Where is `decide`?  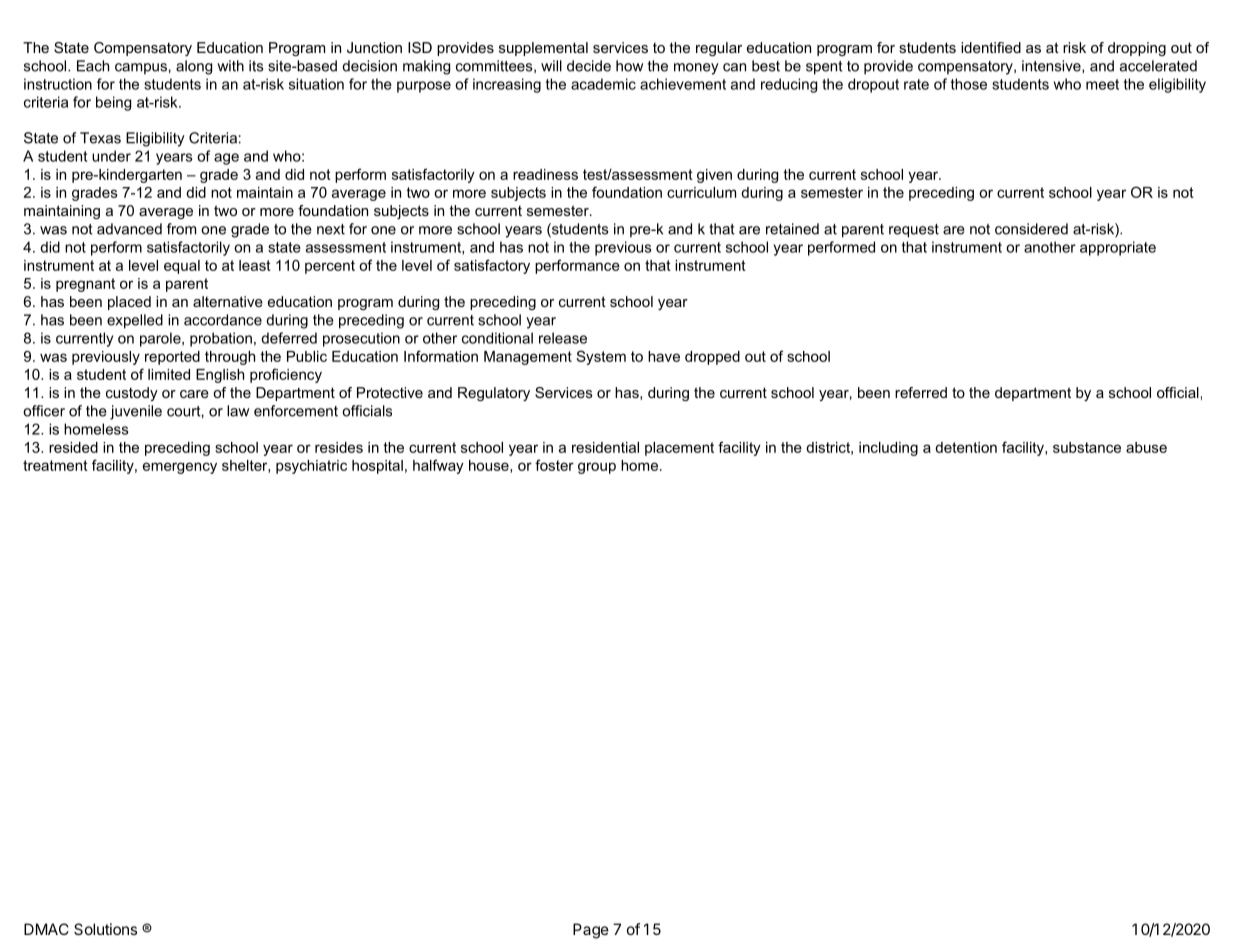 decide is located at coordinates (589, 66).
